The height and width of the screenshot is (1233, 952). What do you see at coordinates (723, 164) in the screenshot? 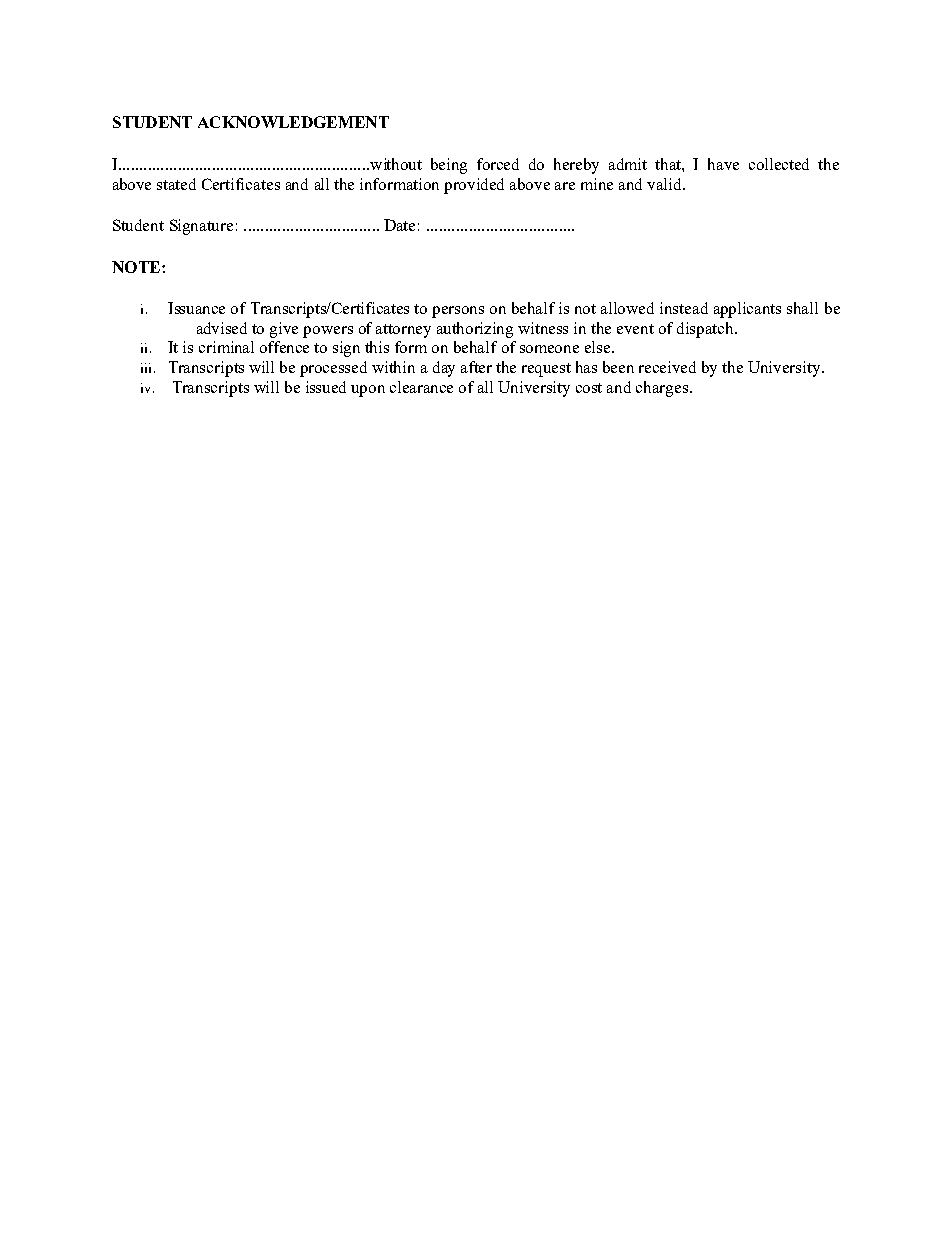
I see `have` at bounding box center [723, 164].
